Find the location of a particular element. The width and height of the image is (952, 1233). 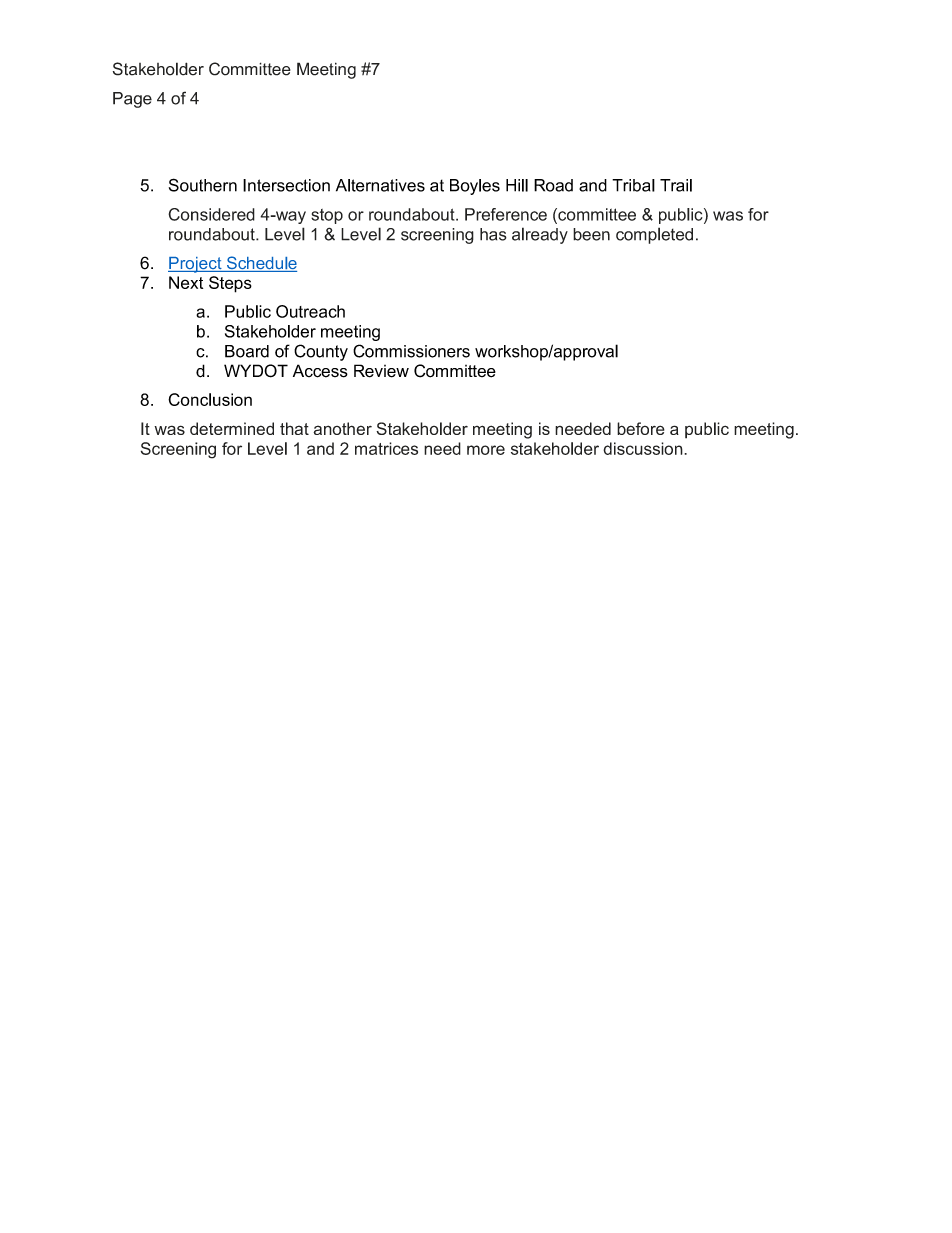

Board is located at coordinates (247, 351).
